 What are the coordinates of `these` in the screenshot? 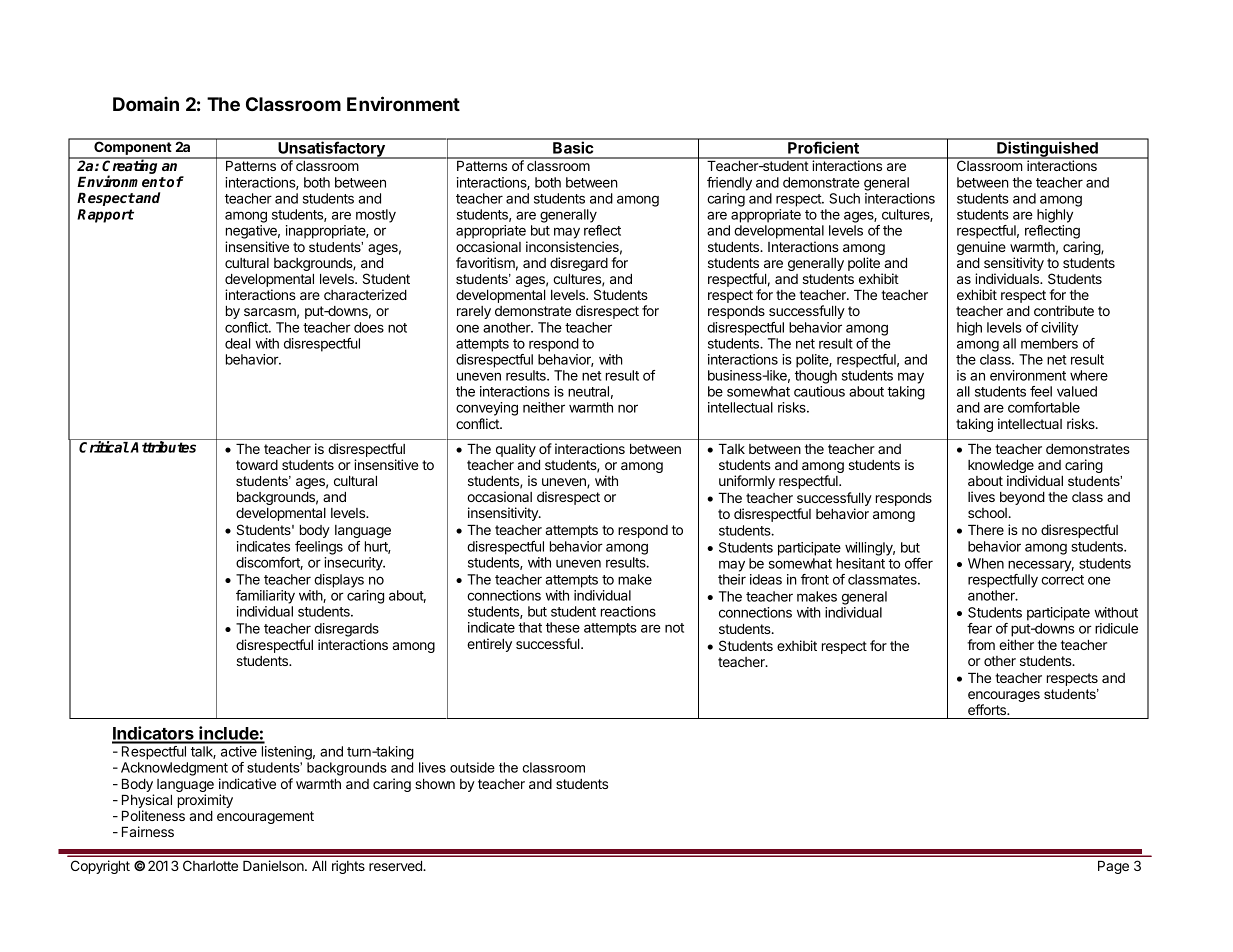 It's located at (563, 627).
